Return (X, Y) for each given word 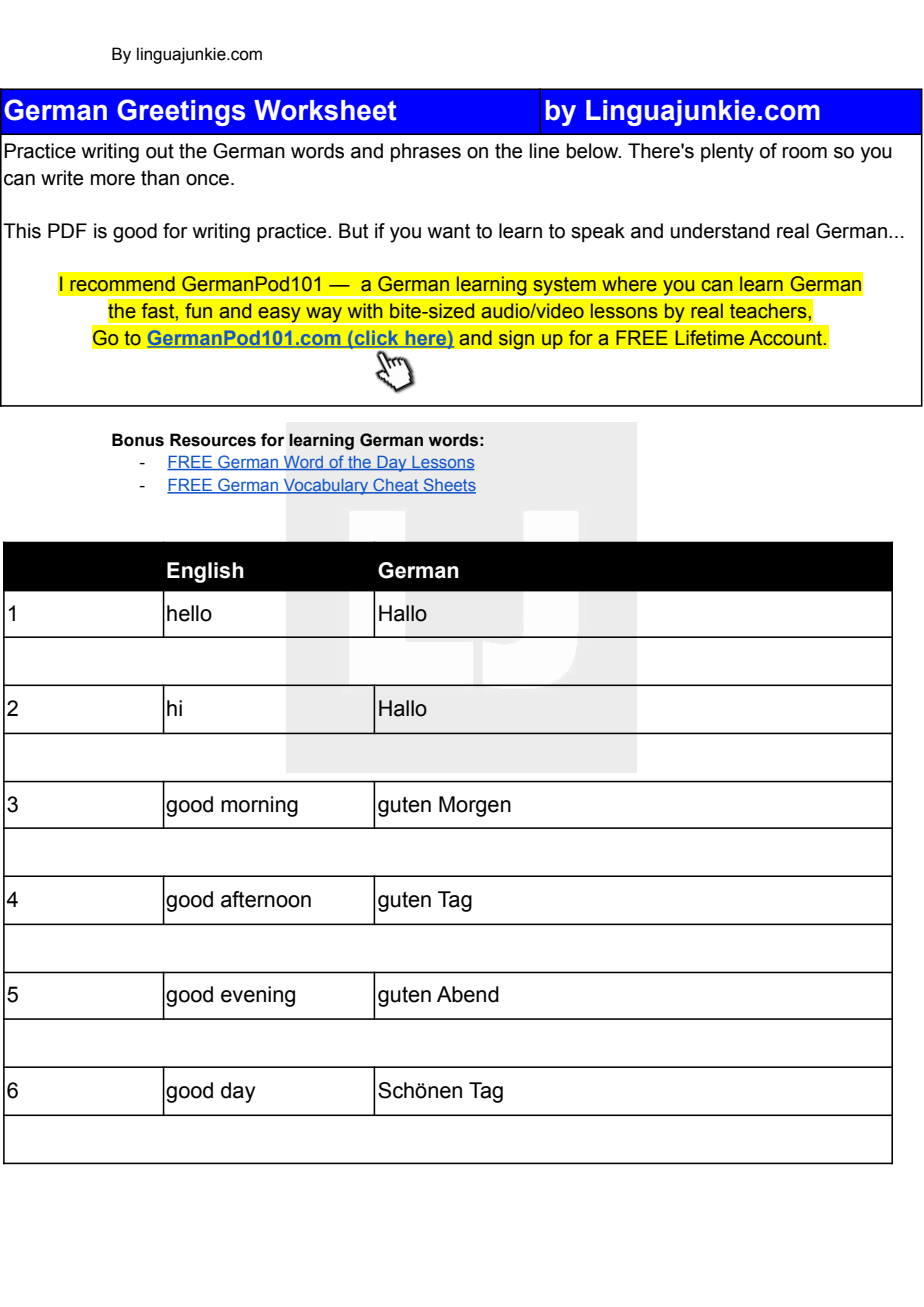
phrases (426, 152)
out (160, 151)
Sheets (448, 485)
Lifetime (709, 338)
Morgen (475, 806)
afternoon (266, 899)
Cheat (396, 485)
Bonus (138, 440)
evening (258, 996)
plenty (727, 153)
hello (189, 613)
